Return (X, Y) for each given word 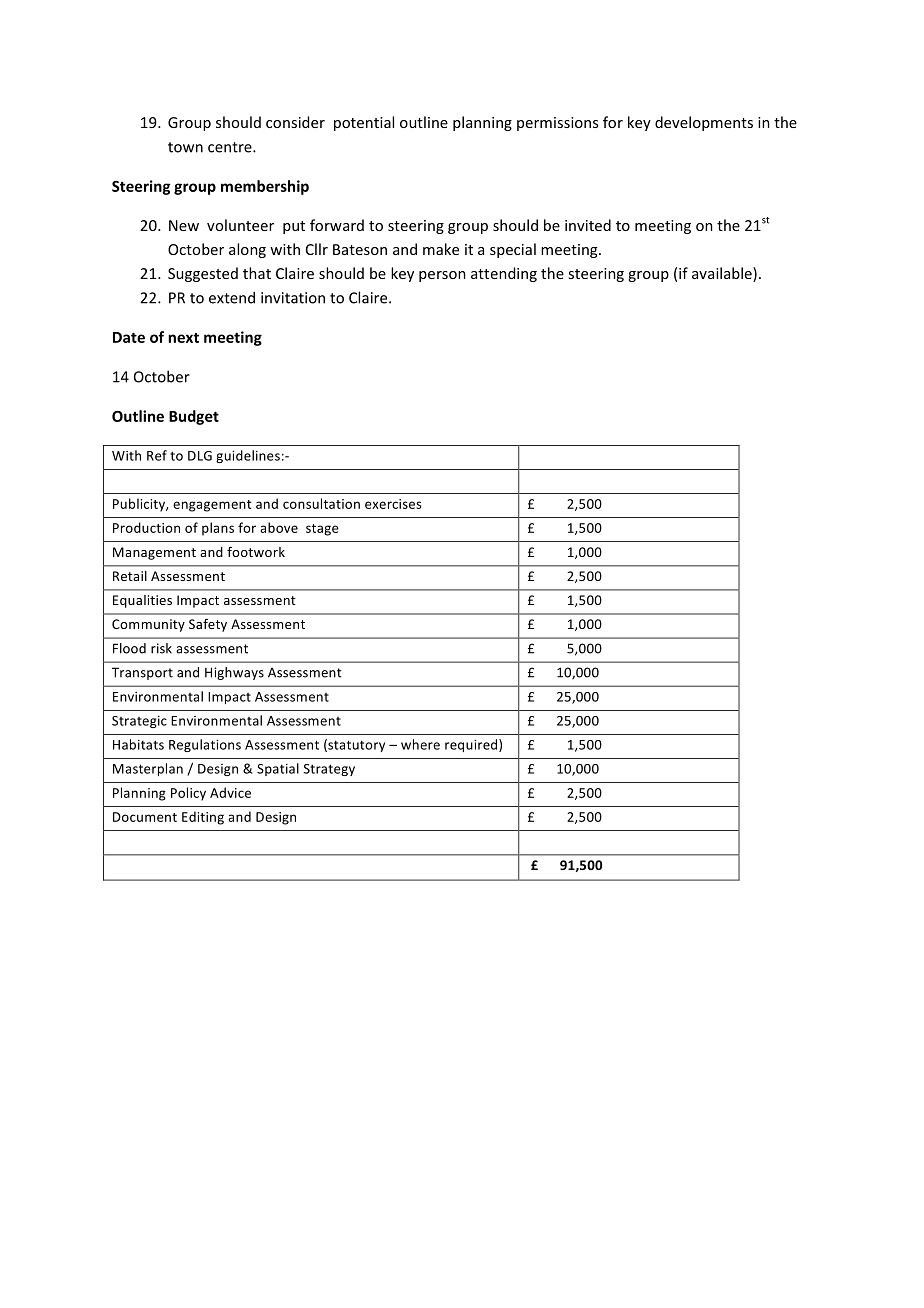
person (442, 276)
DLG (200, 456)
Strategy (329, 770)
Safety (208, 625)
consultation (321, 503)
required (472, 745)
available (723, 274)
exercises (393, 504)
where (420, 744)
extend (232, 297)
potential (364, 123)
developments (704, 123)
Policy (188, 794)
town (185, 147)
